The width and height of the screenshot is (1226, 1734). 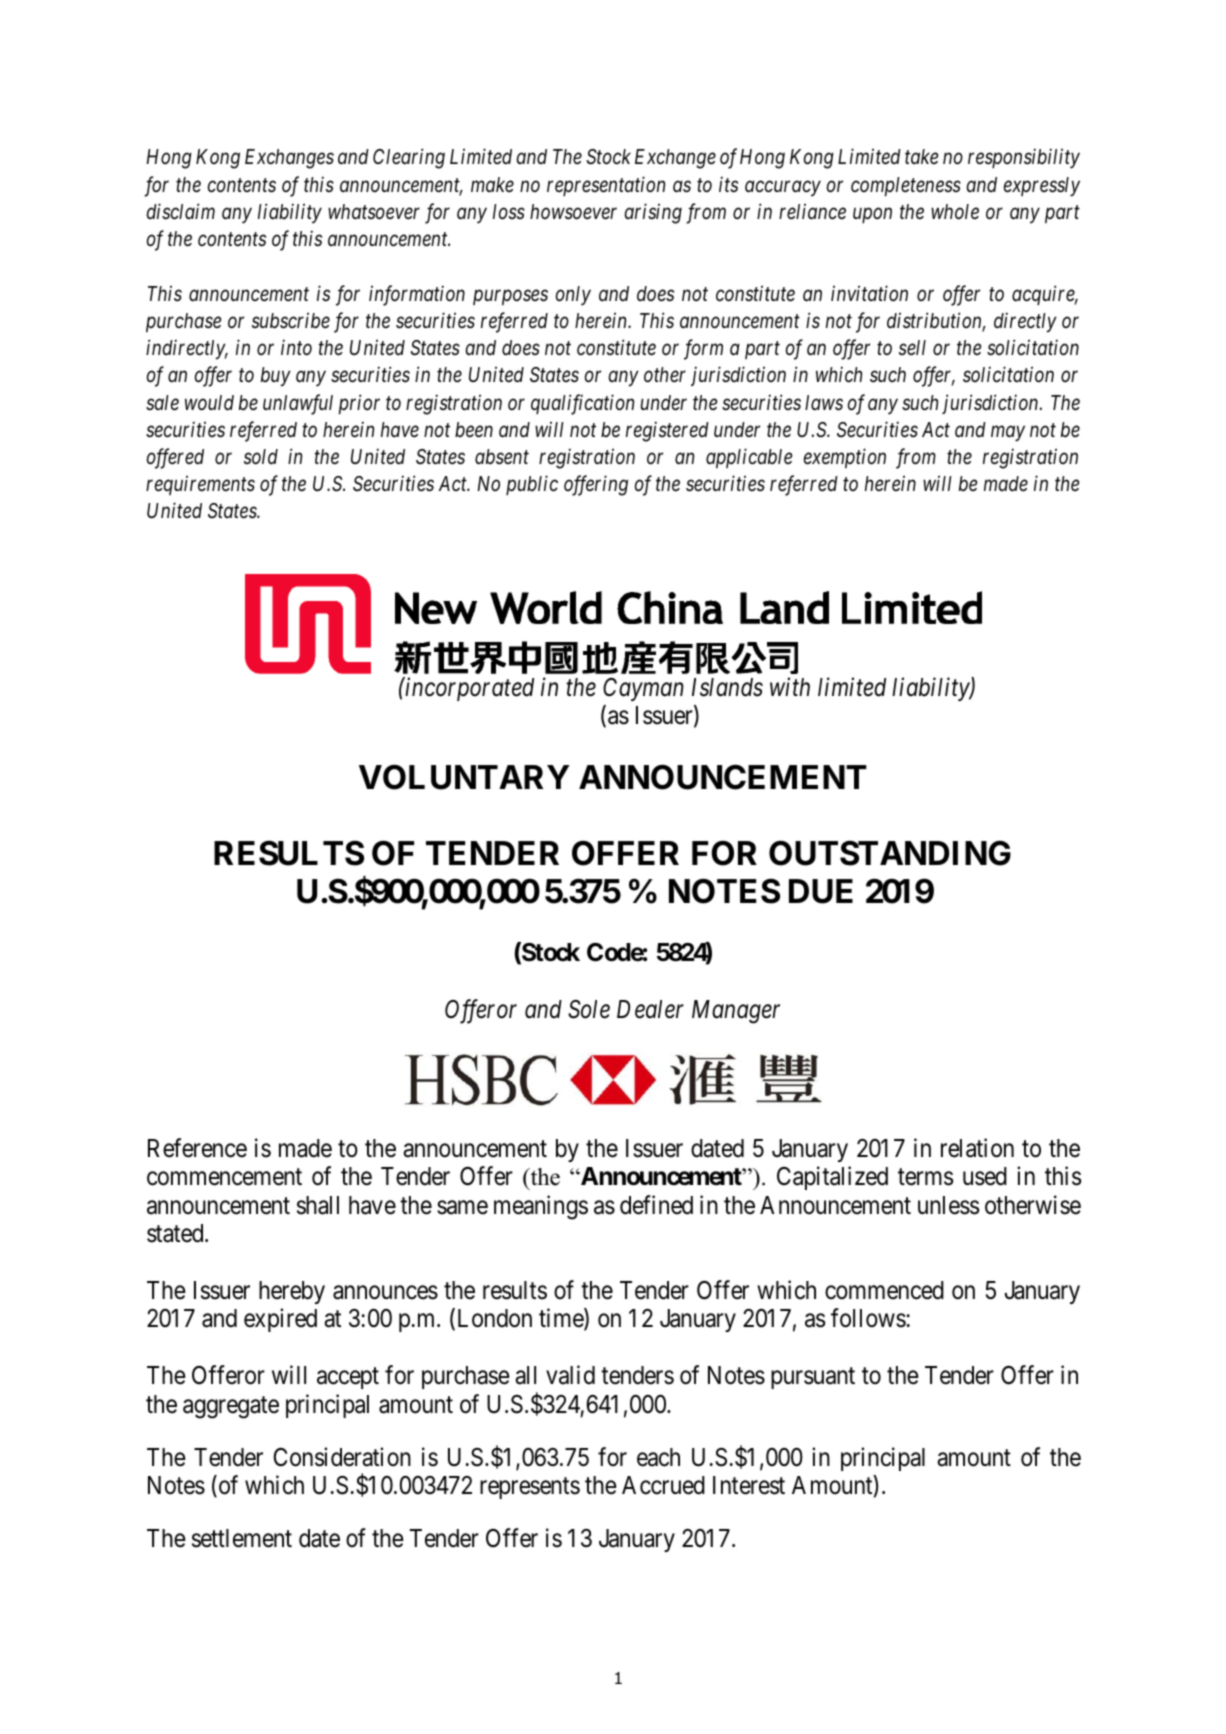 I want to click on representation, so click(x=606, y=186).
